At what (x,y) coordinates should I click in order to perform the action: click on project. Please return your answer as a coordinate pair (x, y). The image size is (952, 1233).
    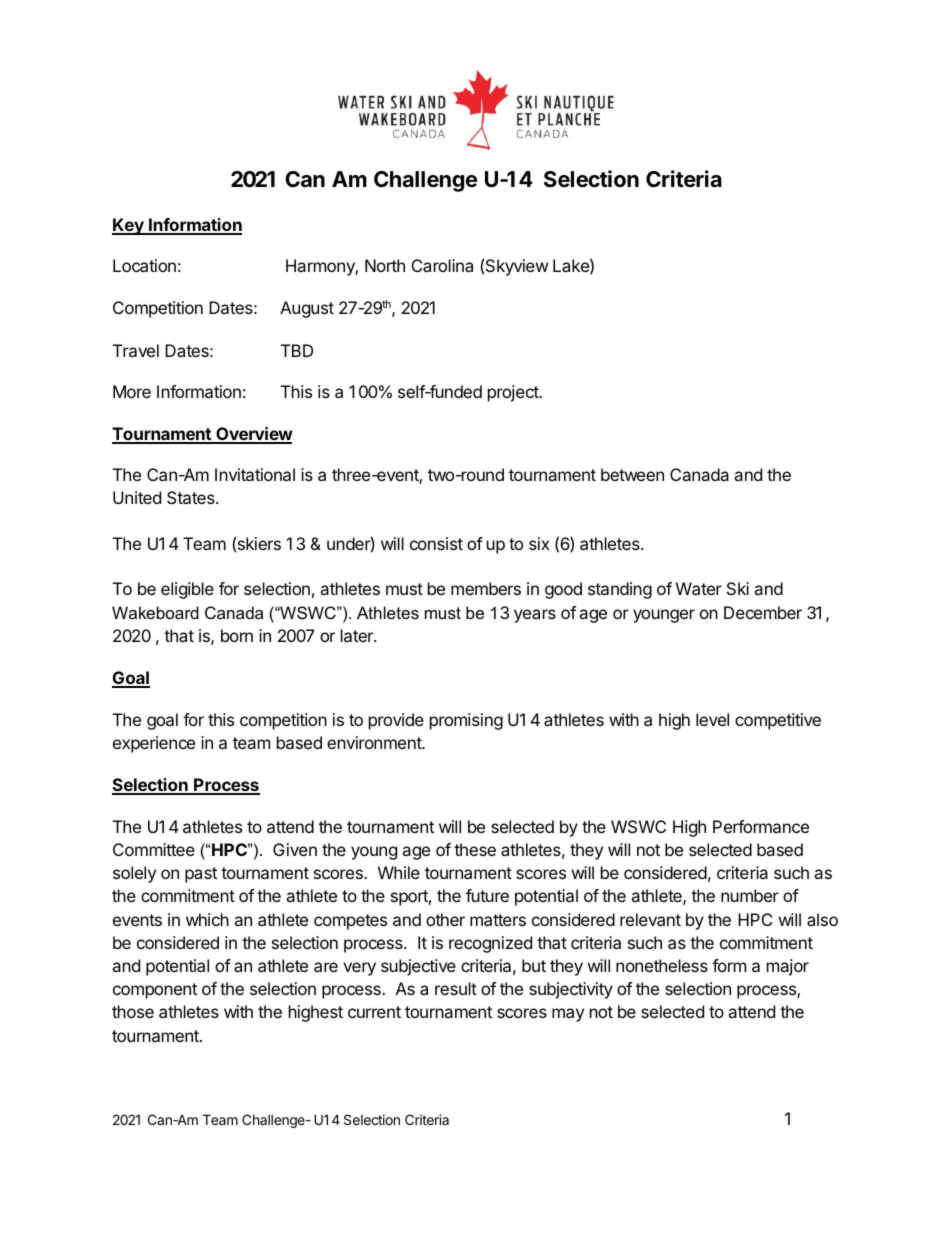
    Looking at the image, I should click on (514, 393).
